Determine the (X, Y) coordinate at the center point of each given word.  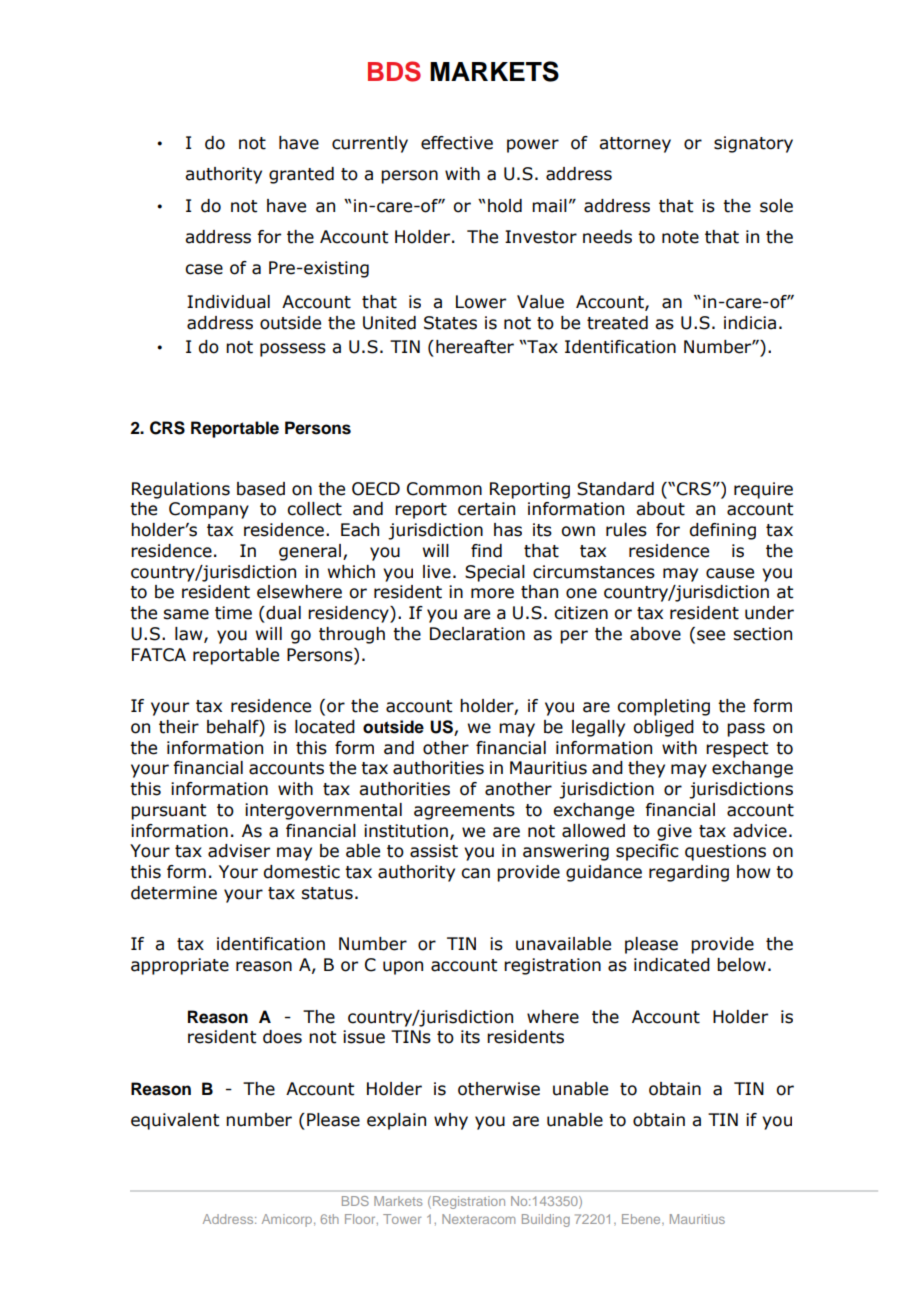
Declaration (477, 634)
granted (301, 175)
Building (546, 1220)
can (475, 873)
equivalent (175, 1121)
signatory (753, 144)
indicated (672, 965)
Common (444, 489)
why (451, 1121)
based (261, 489)
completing (663, 707)
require (763, 490)
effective (457, 143)
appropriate (180, 966)
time (233, 613)
